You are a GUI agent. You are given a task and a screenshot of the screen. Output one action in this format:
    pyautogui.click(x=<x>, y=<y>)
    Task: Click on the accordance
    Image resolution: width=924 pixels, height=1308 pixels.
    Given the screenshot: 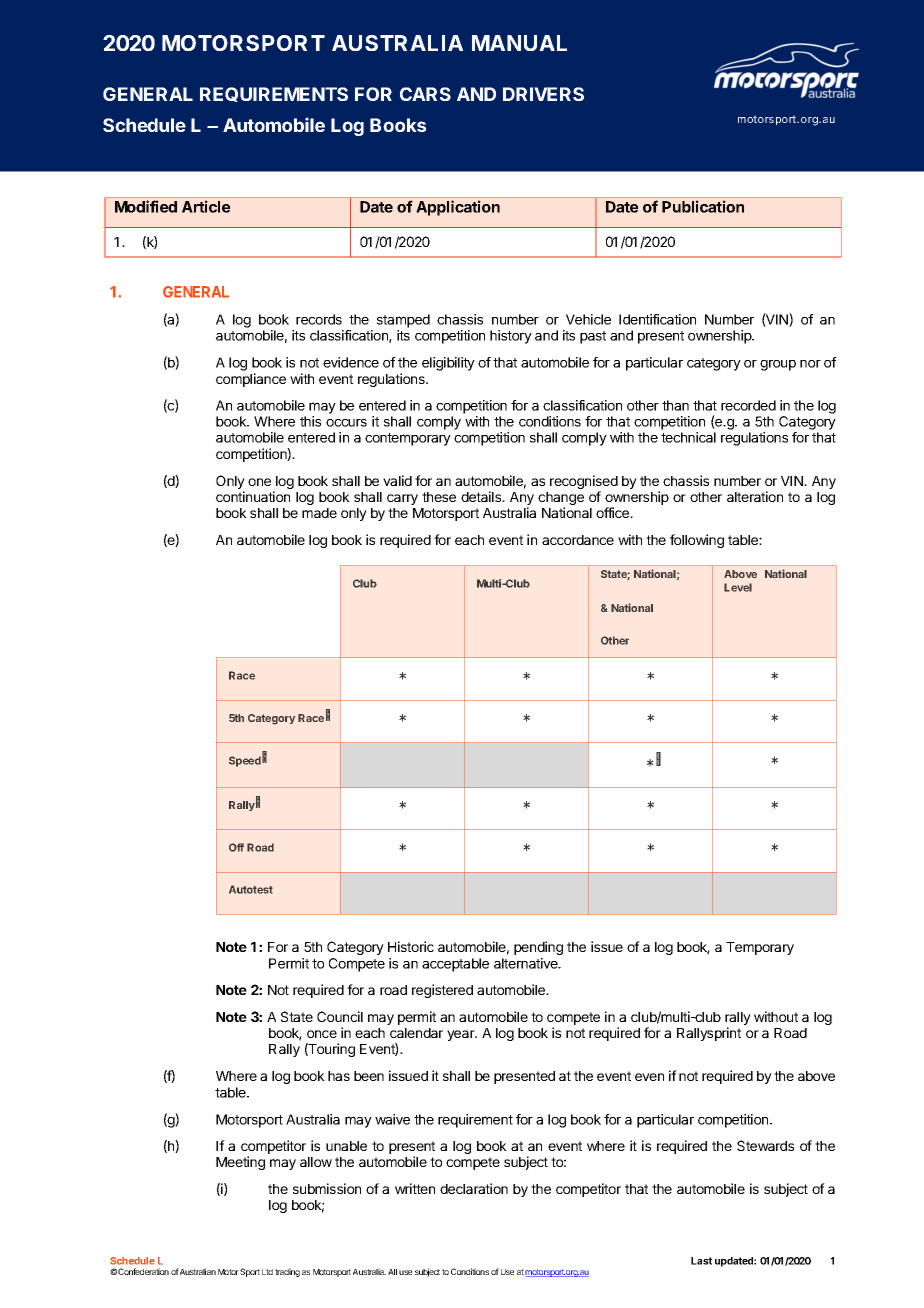 What is the action you would take?
    pyautogui.click(x=578, y=540)
